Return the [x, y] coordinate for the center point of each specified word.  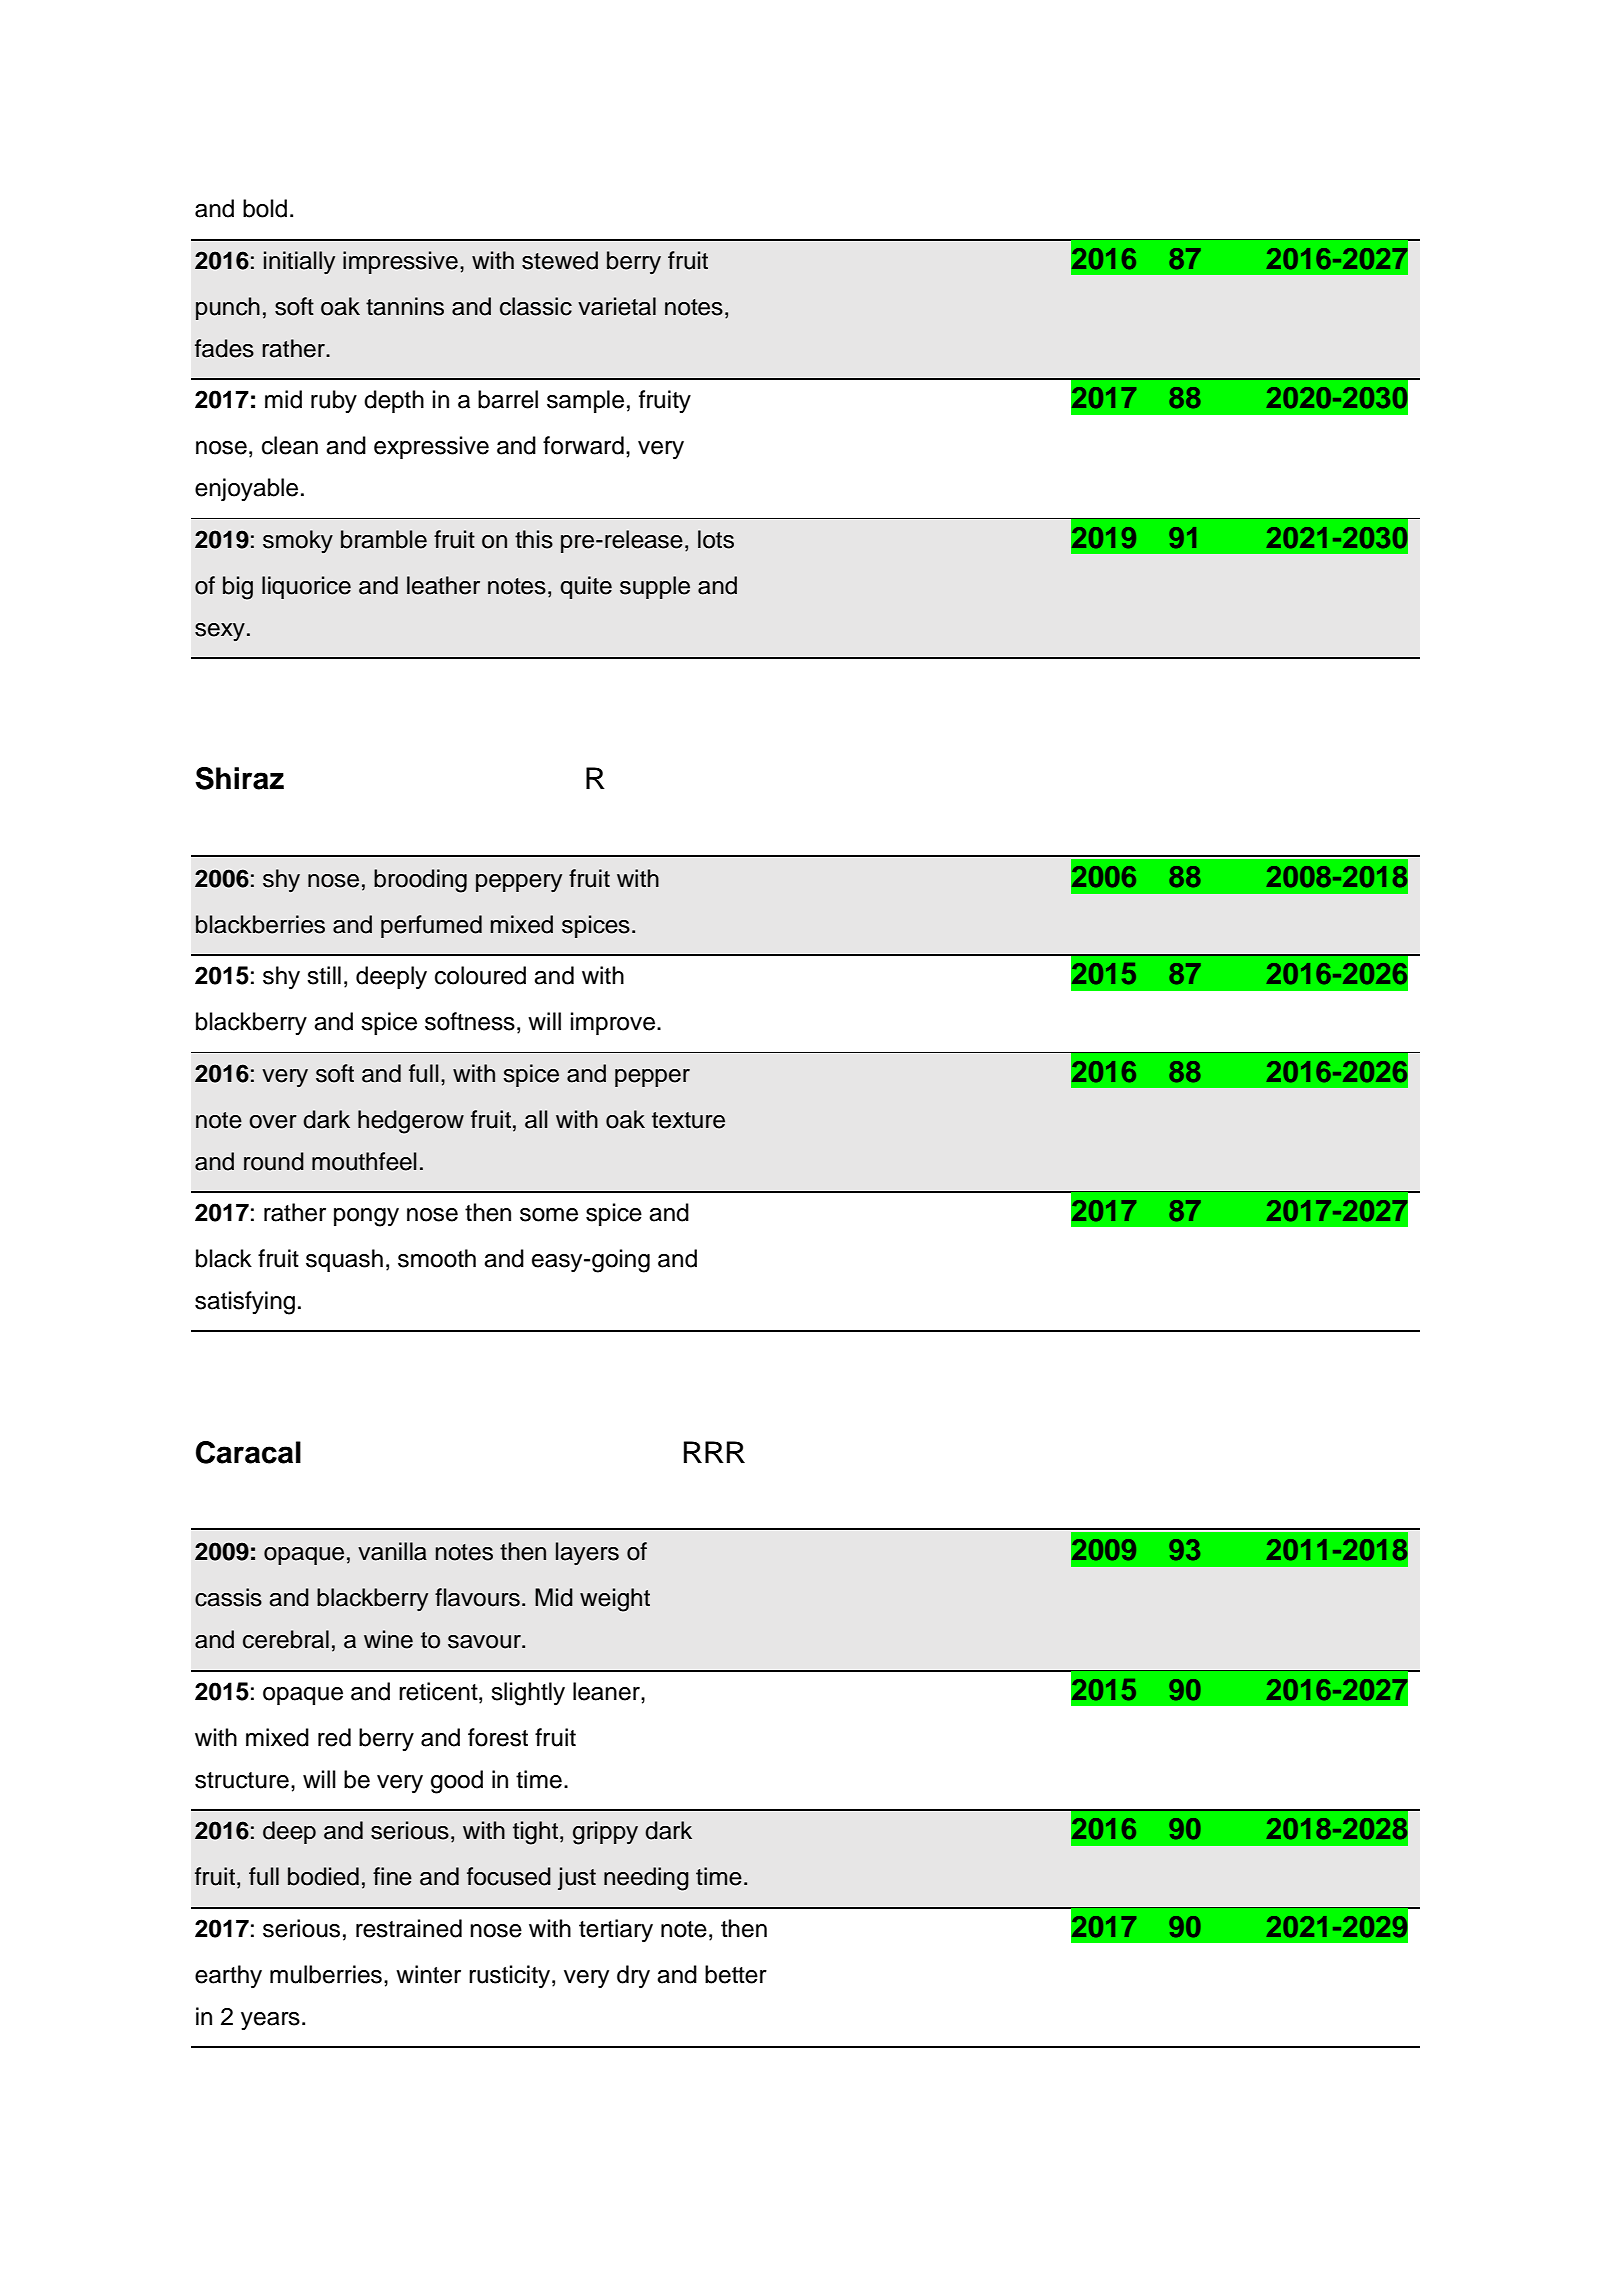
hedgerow [411, 1122]
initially [299, 262]
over [273, 1122]
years [270, 2021]
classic [536, 306]
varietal [617, 306]
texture [688, 1120]
